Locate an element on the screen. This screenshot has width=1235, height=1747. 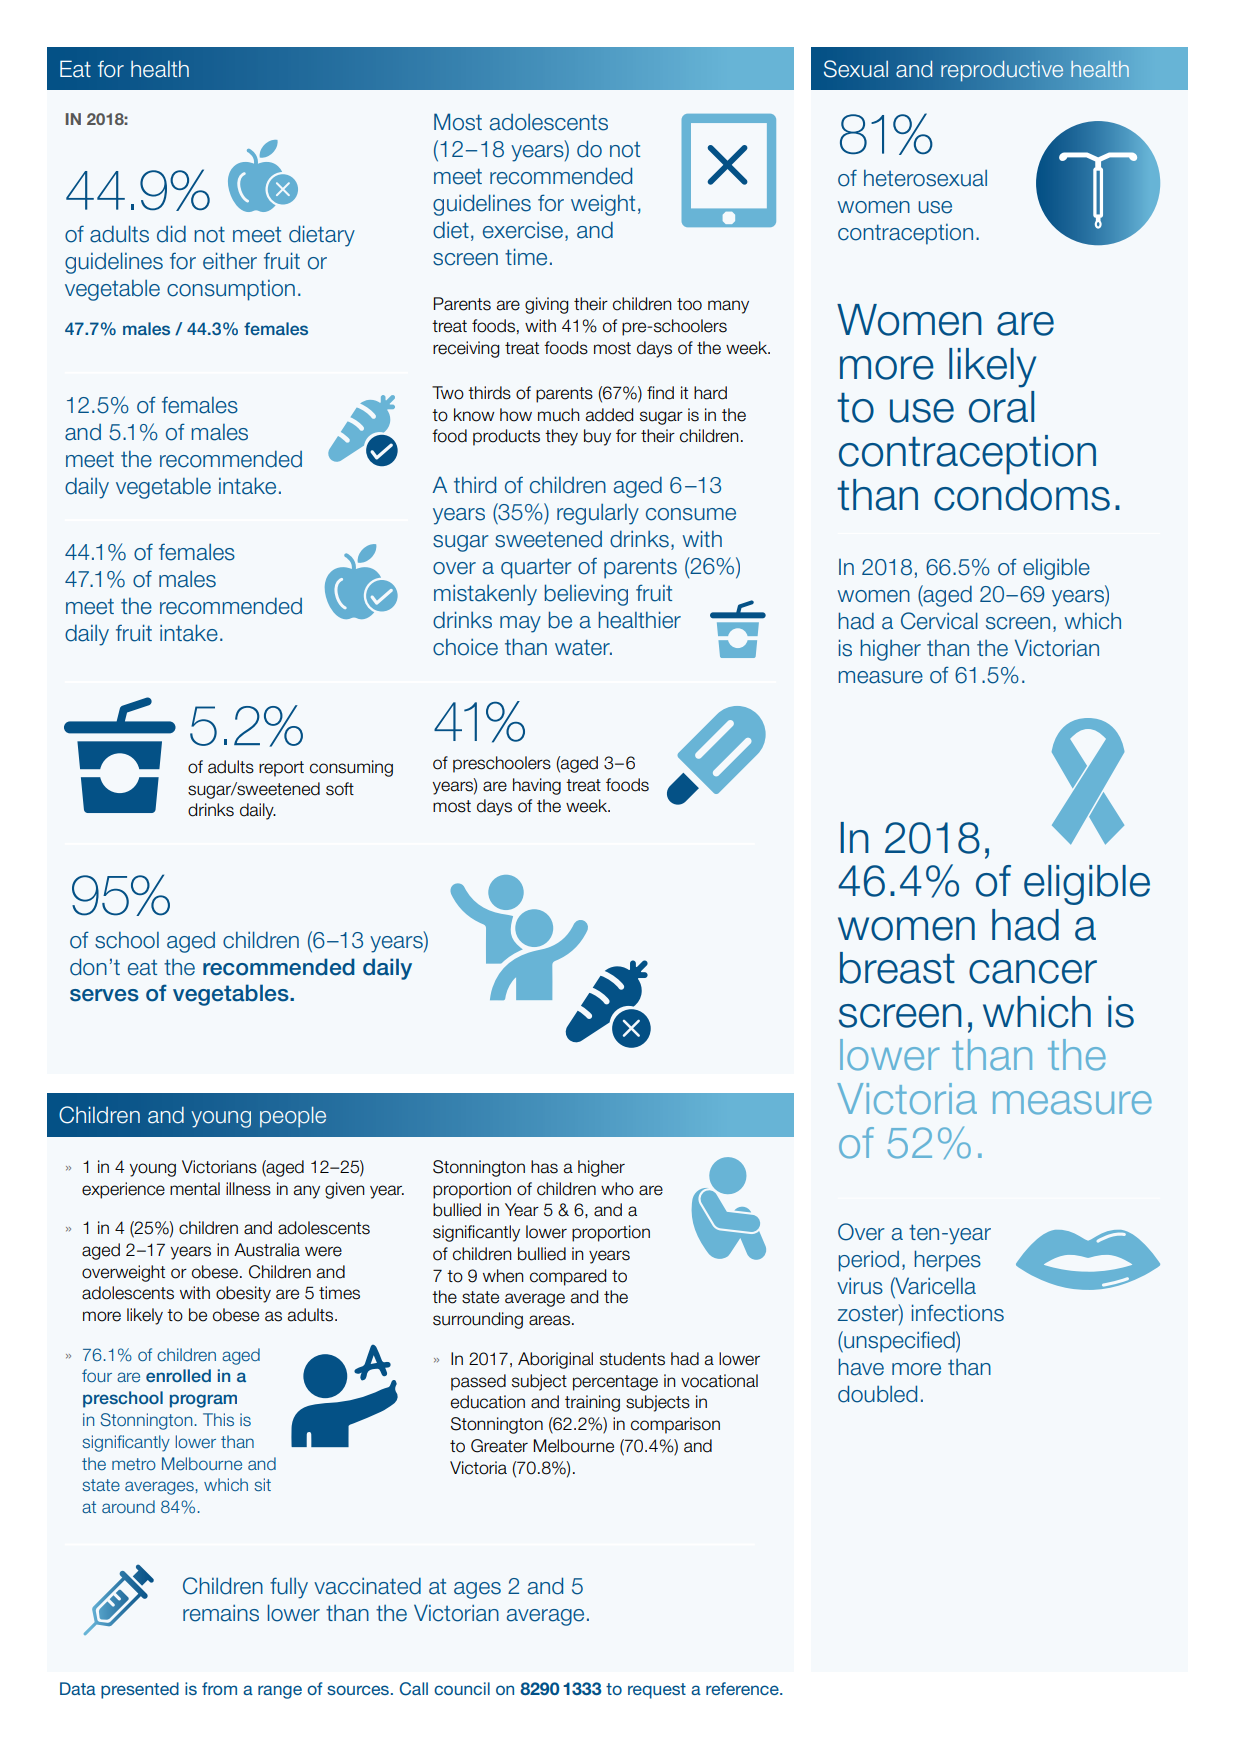
did is located at coordinates (171, 234).
